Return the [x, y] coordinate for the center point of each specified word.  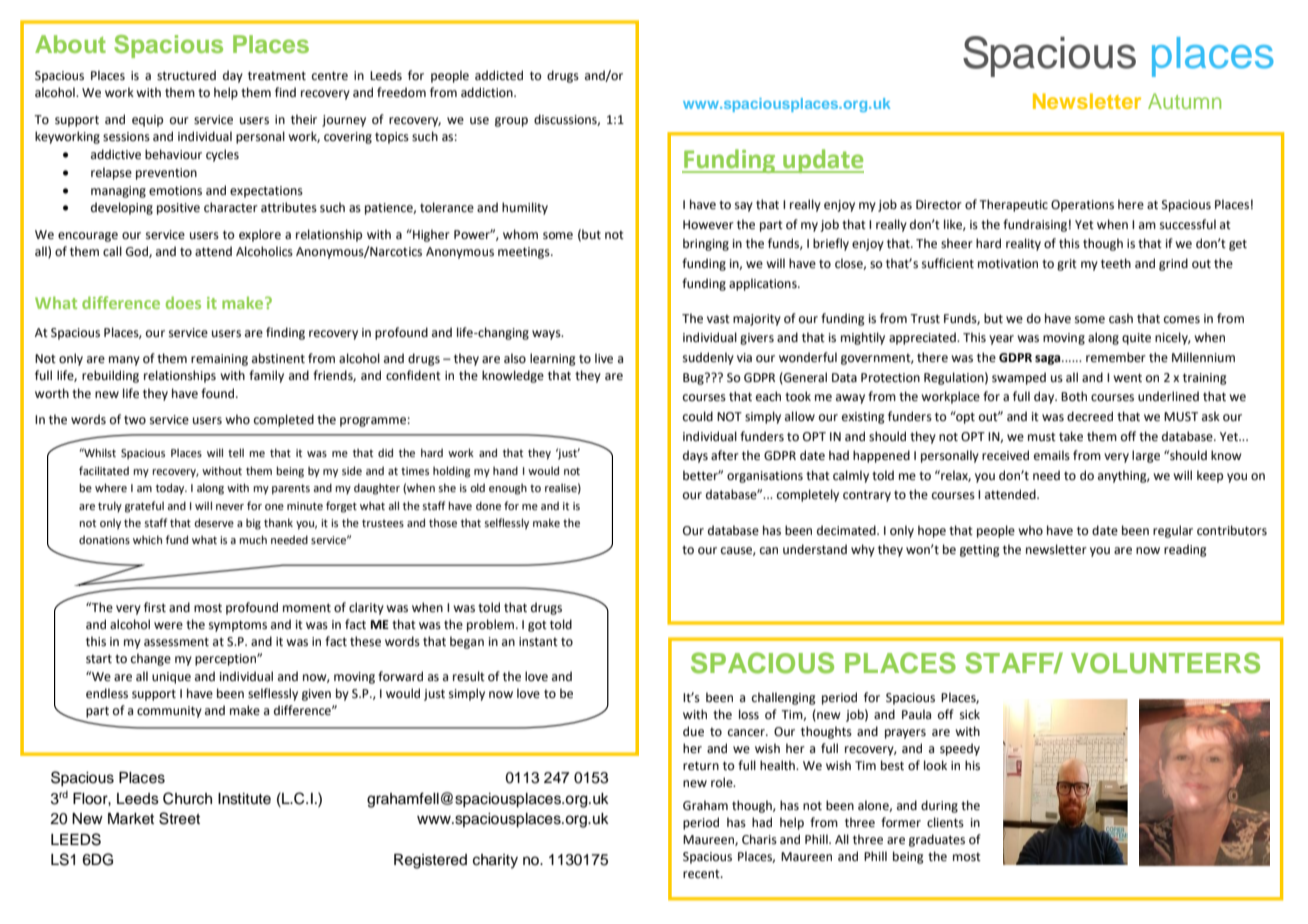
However [708, 225]
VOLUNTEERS [1165, 663]
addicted [499, 75]
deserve [214, 522]
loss [749, 714]
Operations [1082, 206]
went [1127, 378]
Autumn [1184, 101]
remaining [219, 360]
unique [171, 678]
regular [1173, 531]
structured [186, 75]
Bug [694, 379]
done [488, 505]
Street [179, 818]
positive [178, 209]
